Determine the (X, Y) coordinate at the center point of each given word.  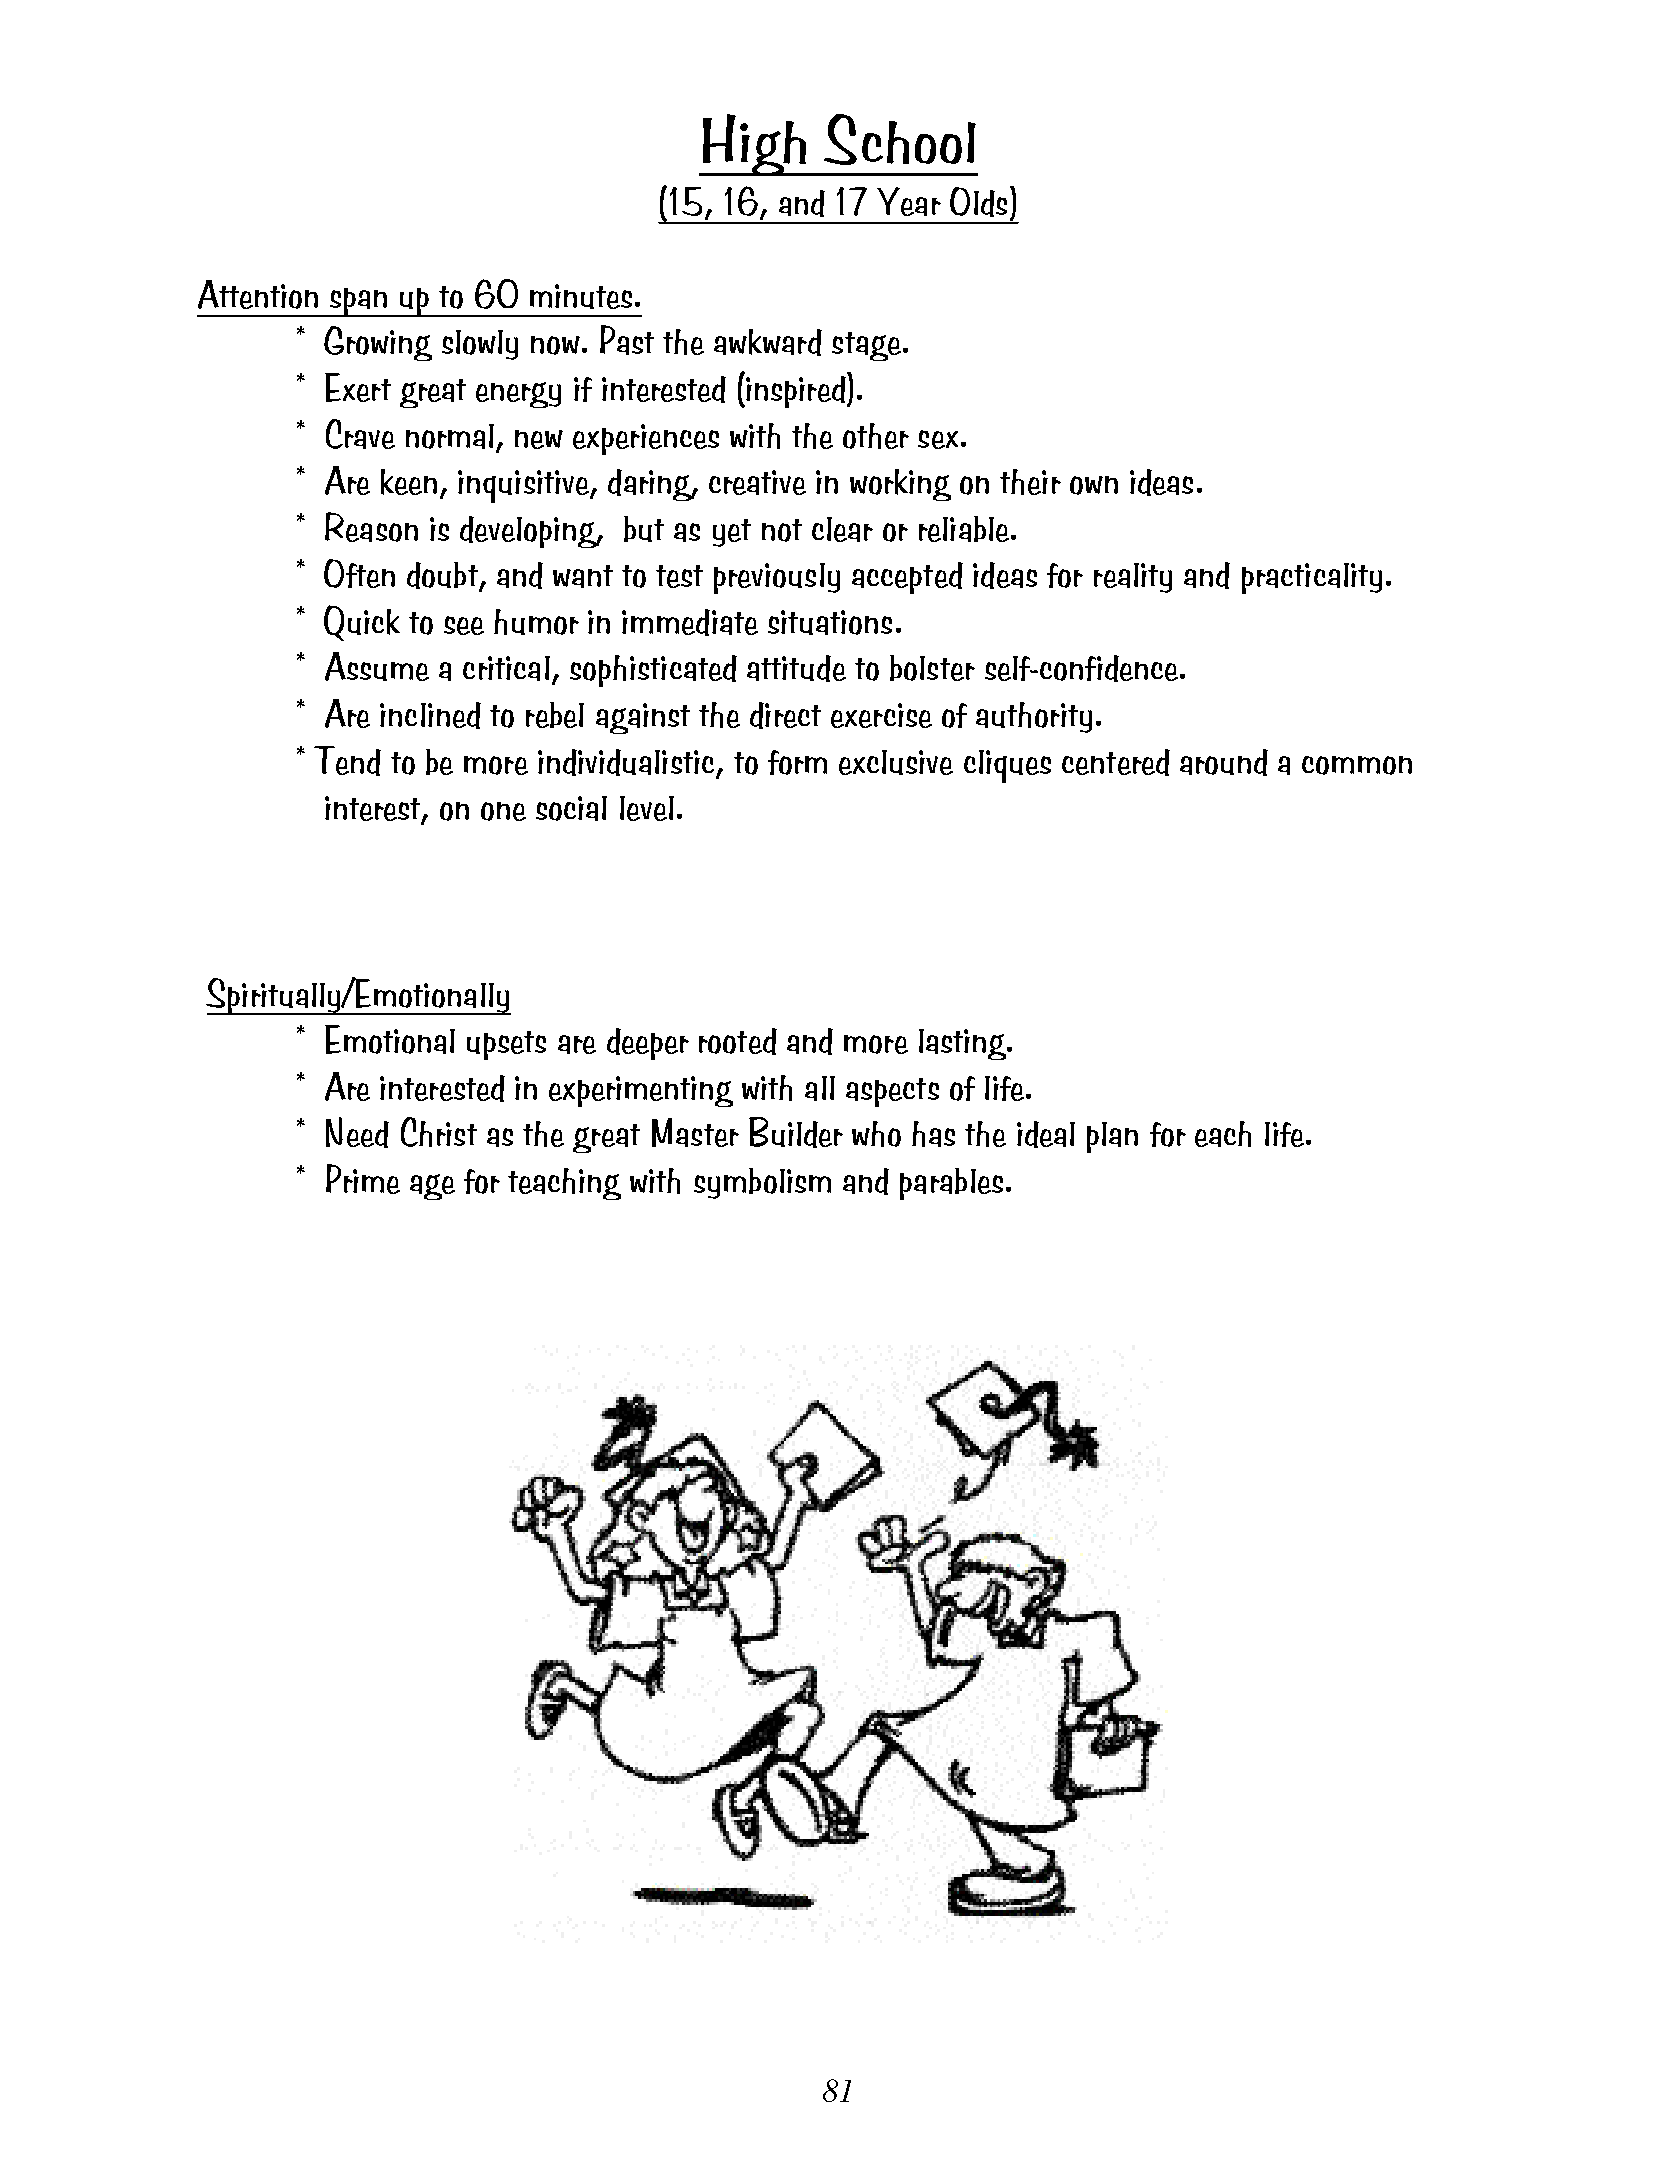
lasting (964, 1044)
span (359, 302)
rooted (738, 1041)
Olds (978, 202)
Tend (347, 761)
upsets (506, 1045)
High (754, 145)
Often (359, 573)
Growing (378, 343)
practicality (1312, 578)
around (1224, 762)
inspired (796, 390)
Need (357, 1132)
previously (777, 578)
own (1094, 485)
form (797, 762)
